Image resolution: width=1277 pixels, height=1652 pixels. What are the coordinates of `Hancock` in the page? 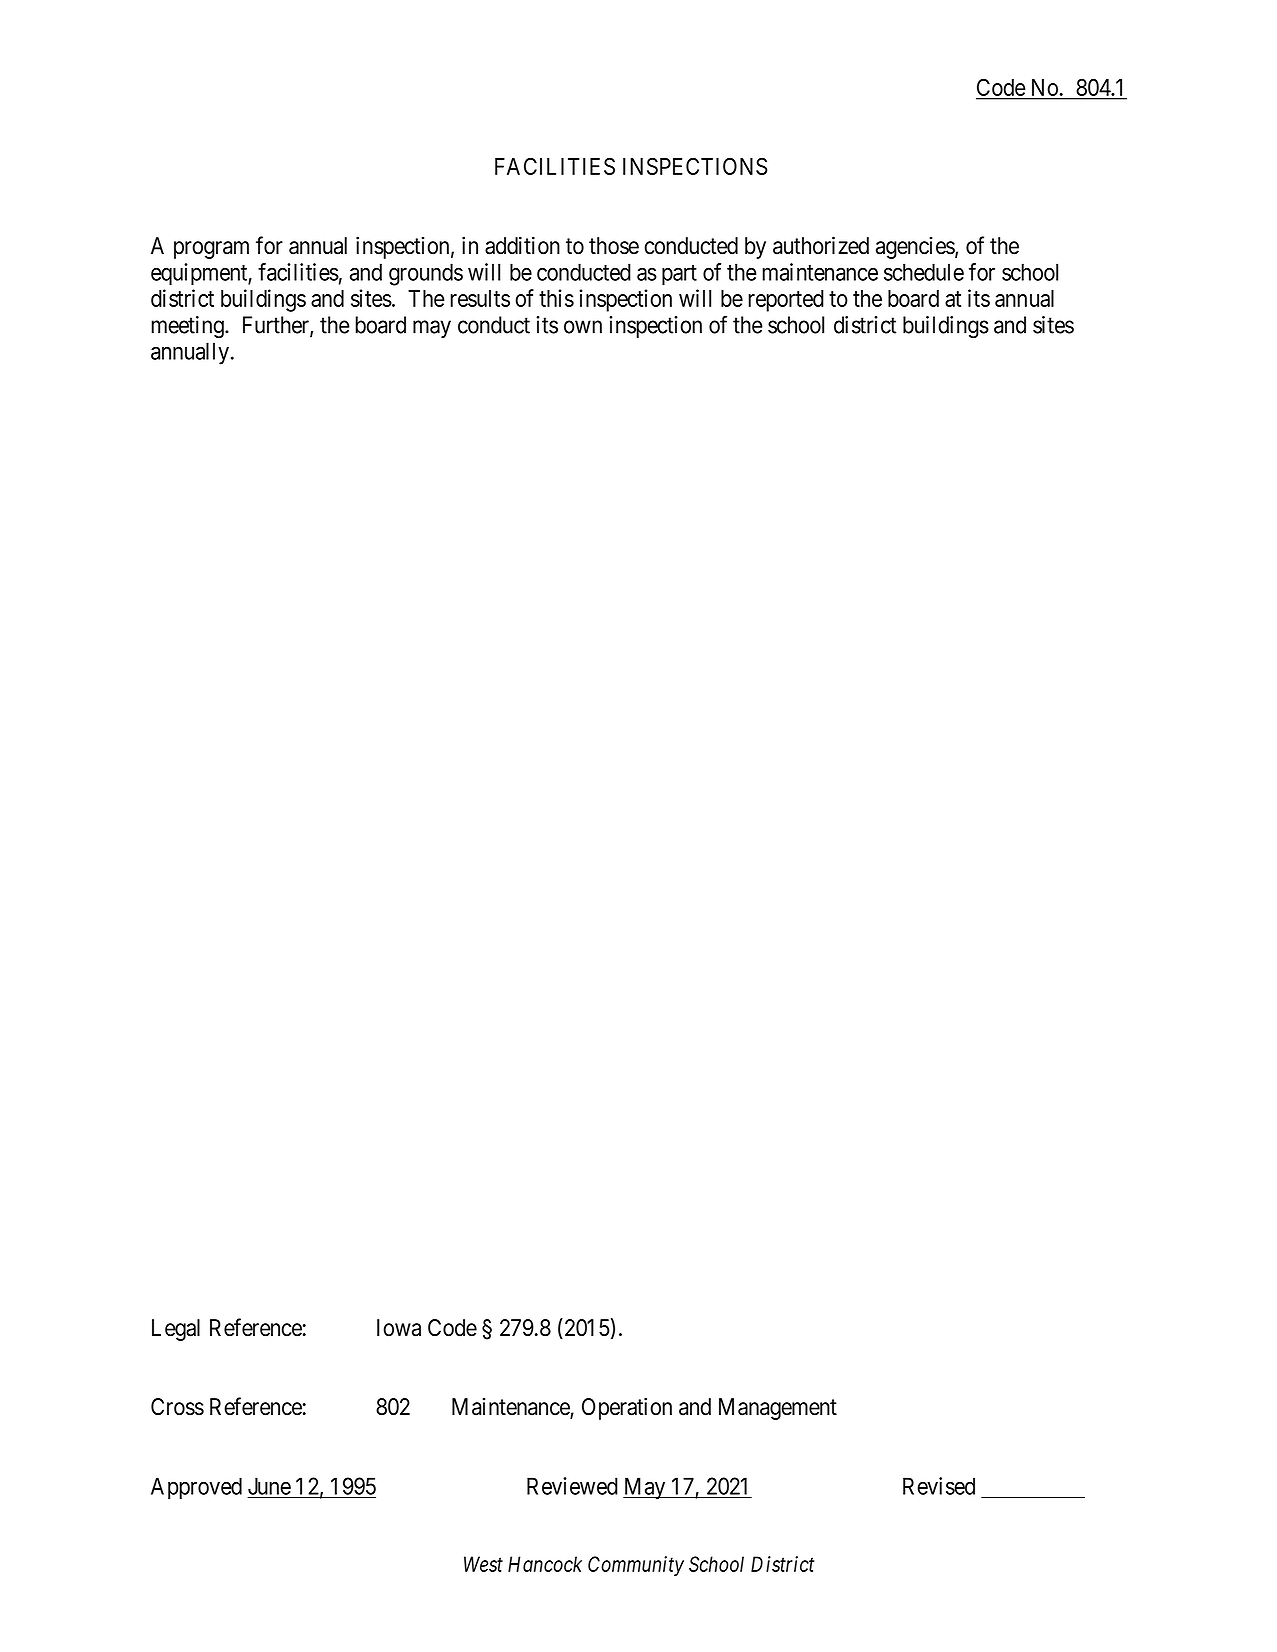 It's located at (545, 1564).
